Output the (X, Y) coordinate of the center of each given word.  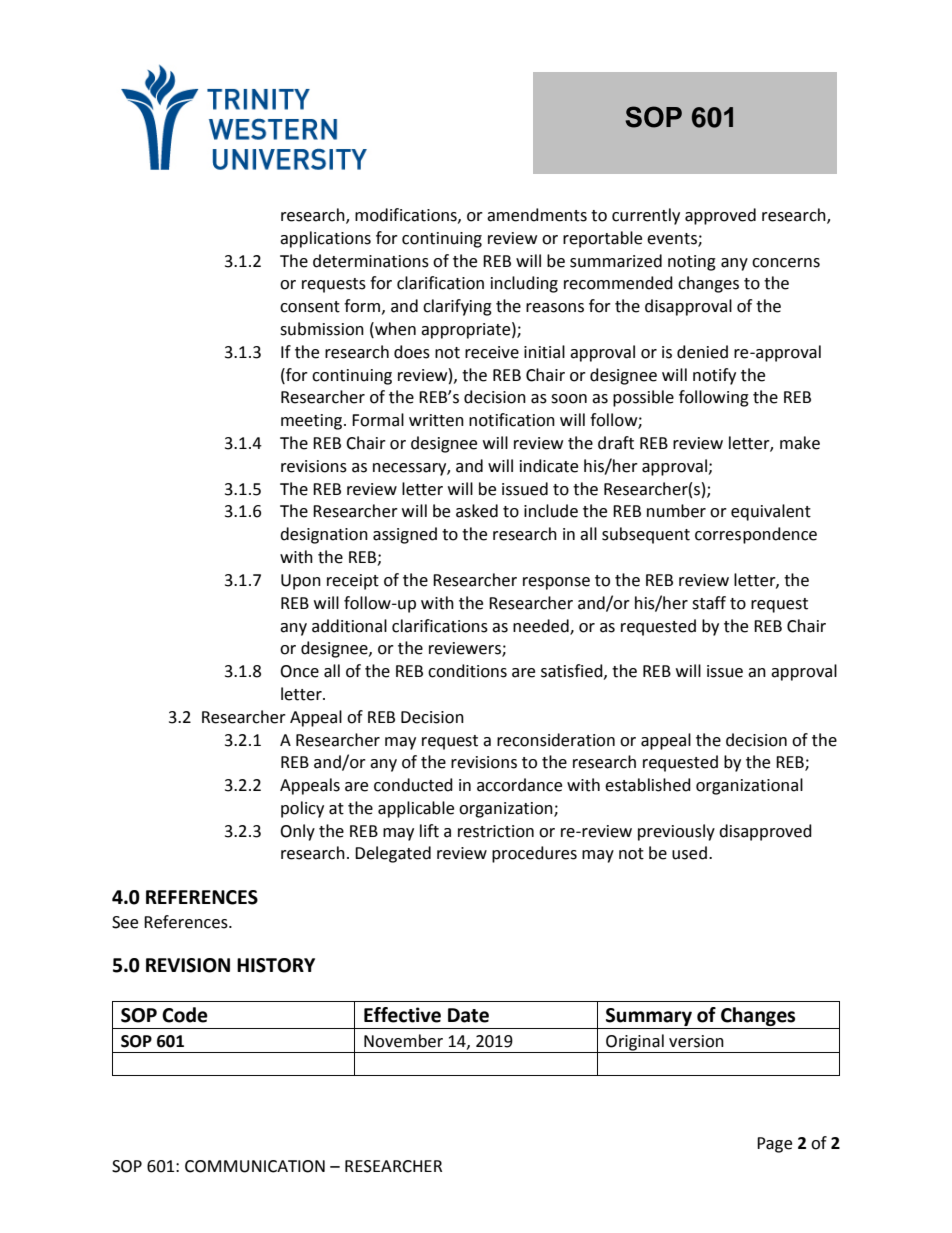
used (689, 853)
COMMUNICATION (255, 1166)
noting (692, 263)
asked (477, 511)
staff (709, 603)
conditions (467, 671)
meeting (313, 422)
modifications (407, 215)
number (676, 511)
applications (325, 239)
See (125, 922)
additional (349, 626)
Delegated (393, 854)
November (403, 1041)
